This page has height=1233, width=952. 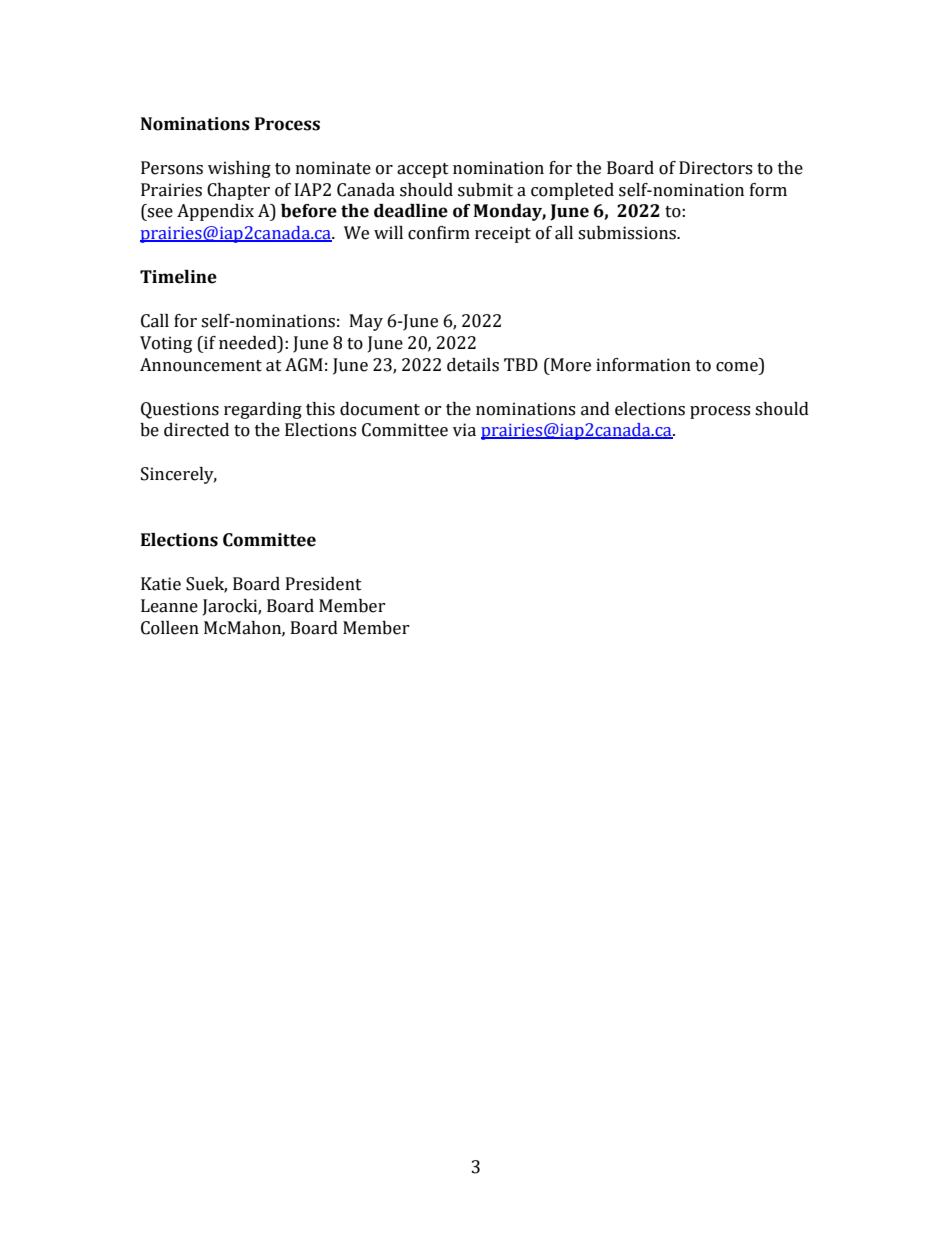 I want to click on document, so click(x=380, y=409).
